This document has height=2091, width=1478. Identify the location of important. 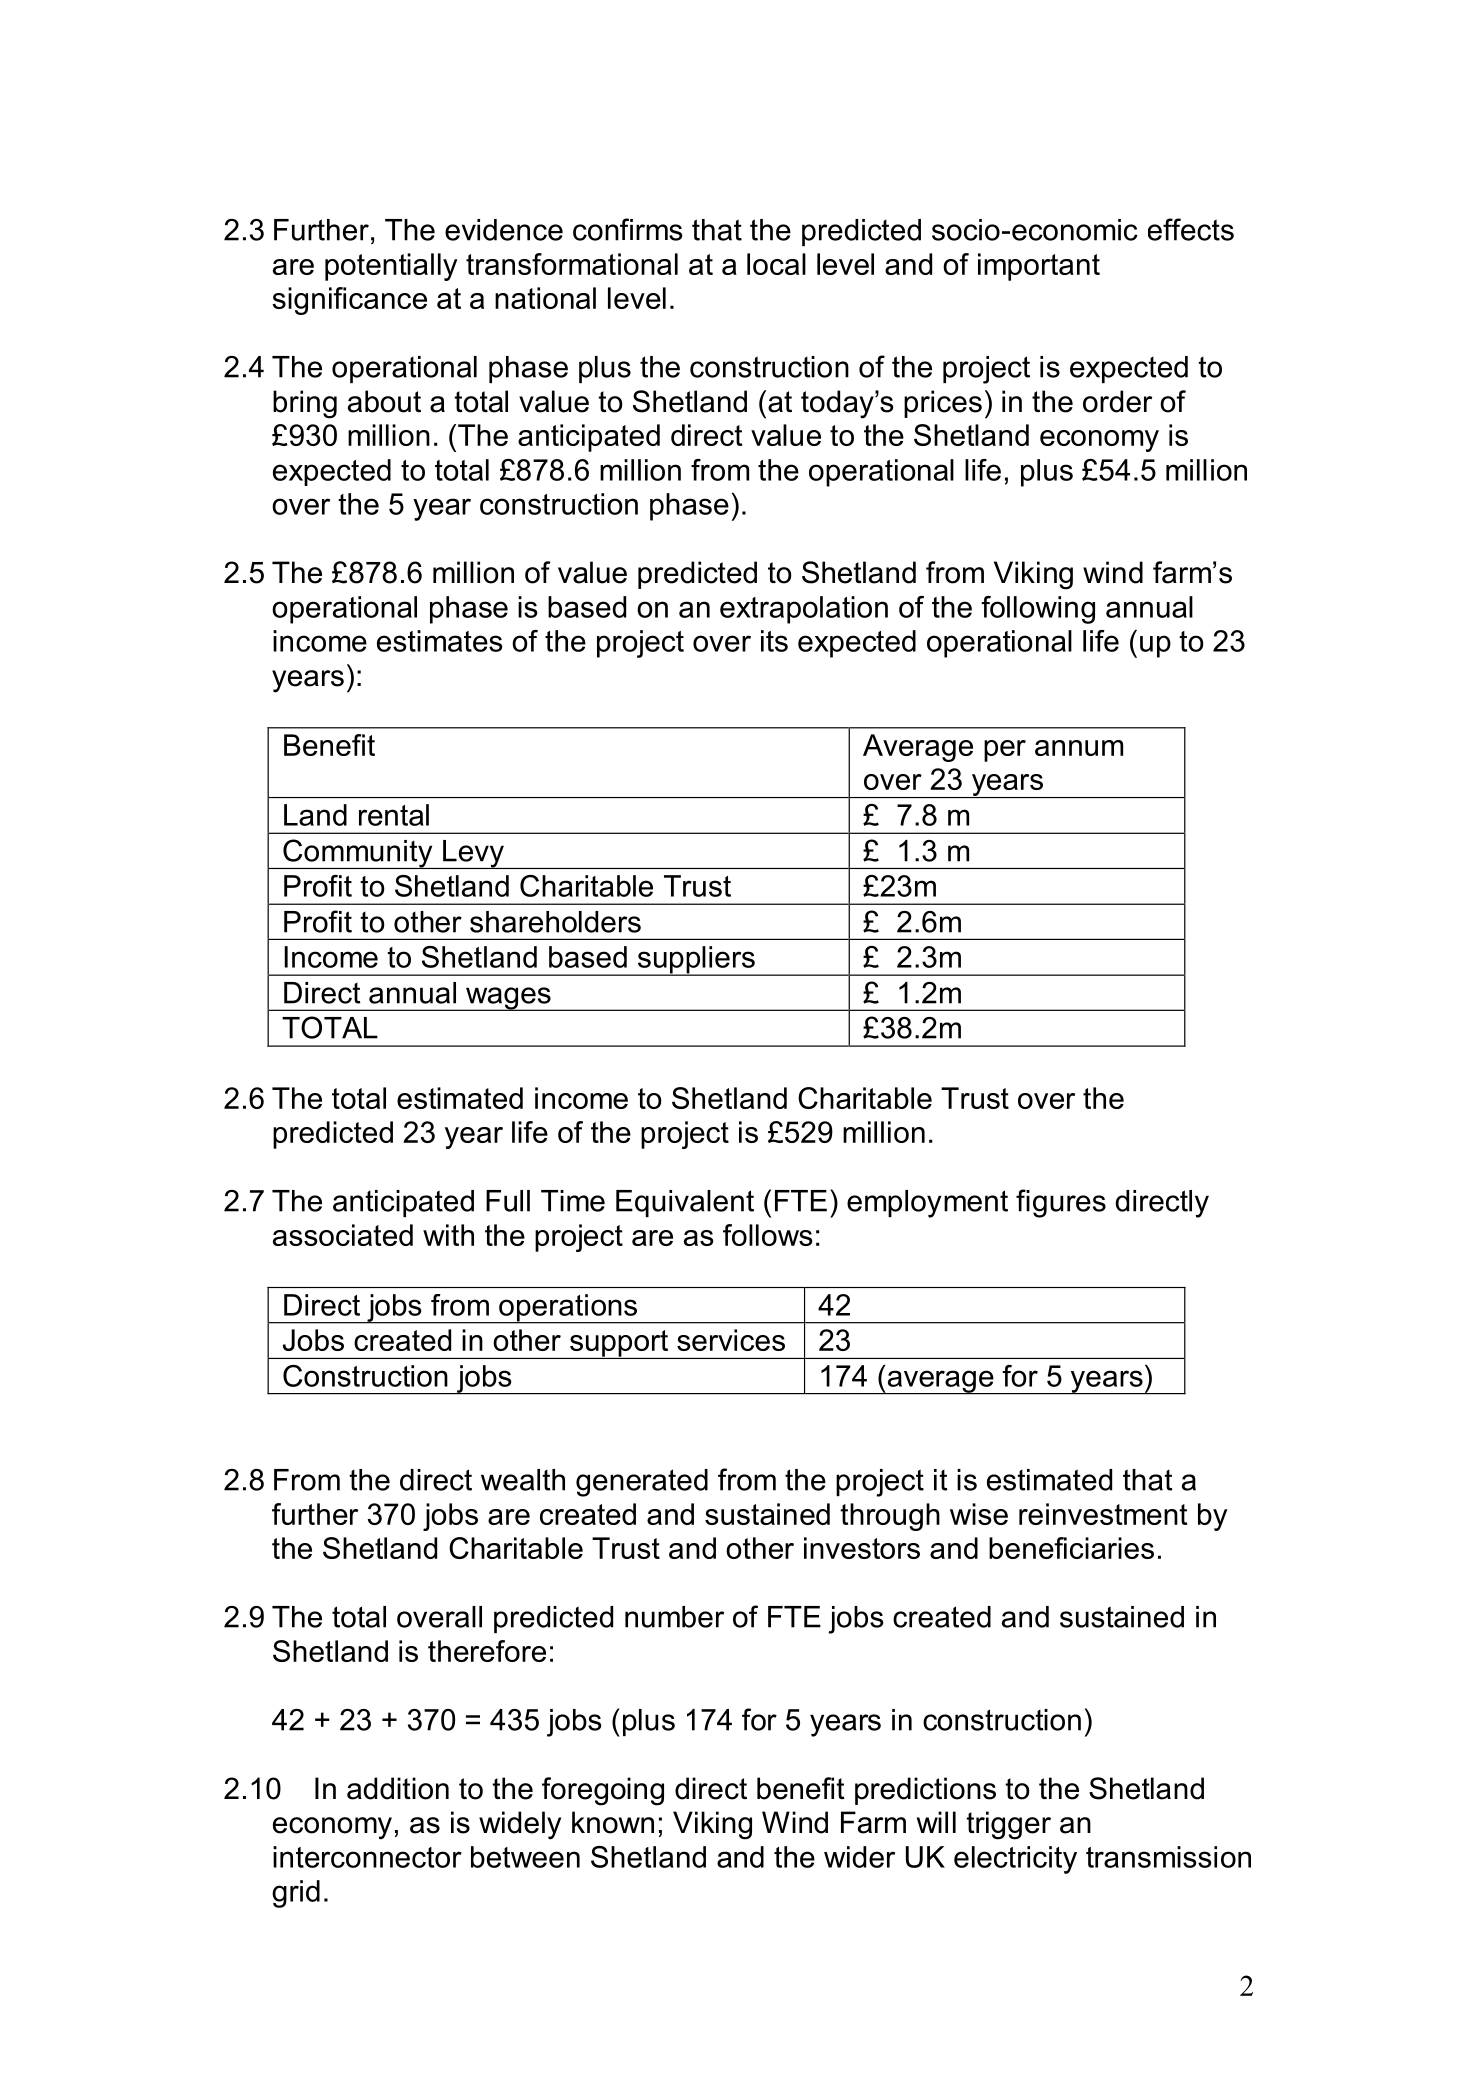
(1039, 267).
